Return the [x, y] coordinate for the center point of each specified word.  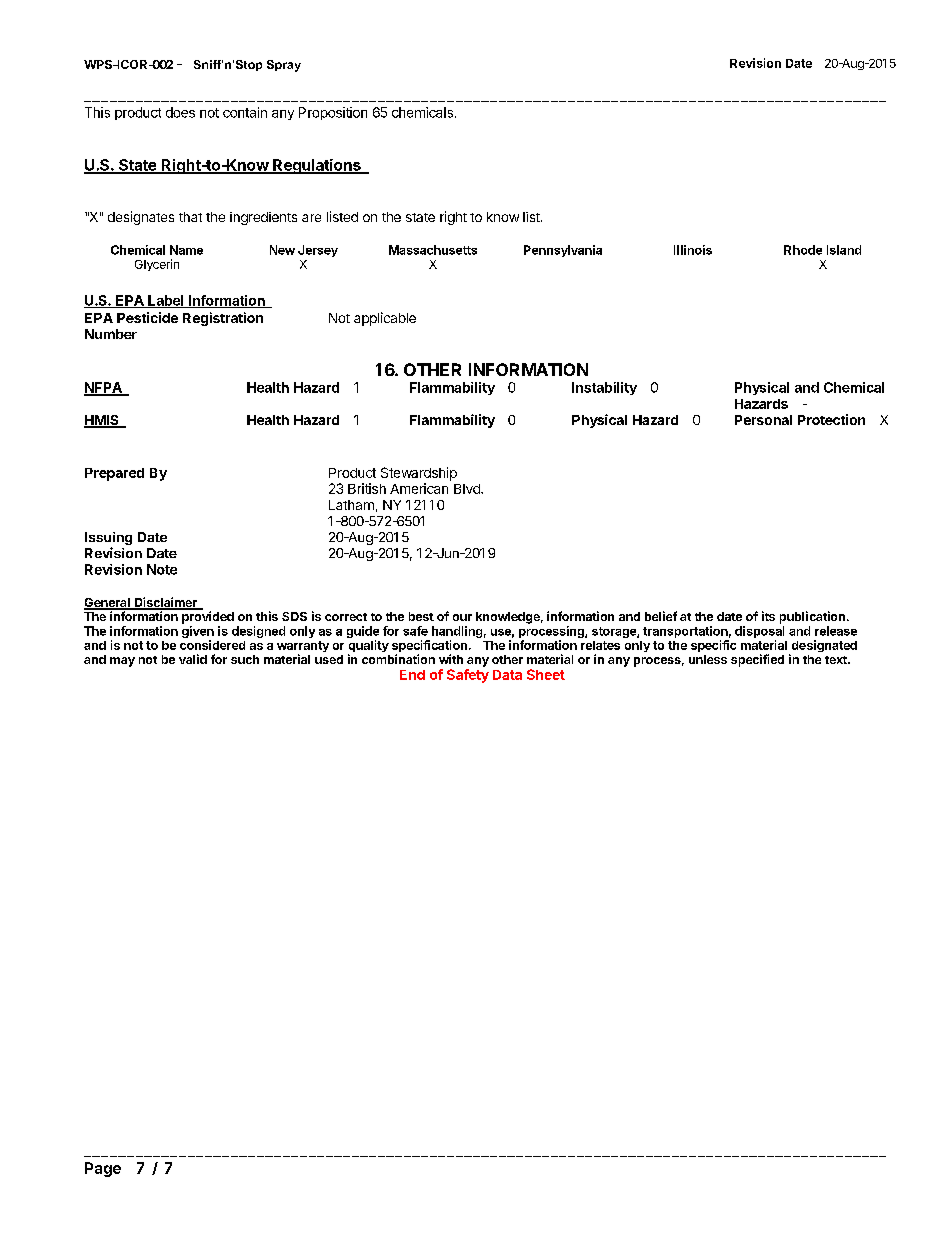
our [462, 617]
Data [507, 675]
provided [208, 617]
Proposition [333, 113]
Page [103, 1169]
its [768, 616]
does [180, 112]
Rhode [803, 250]
